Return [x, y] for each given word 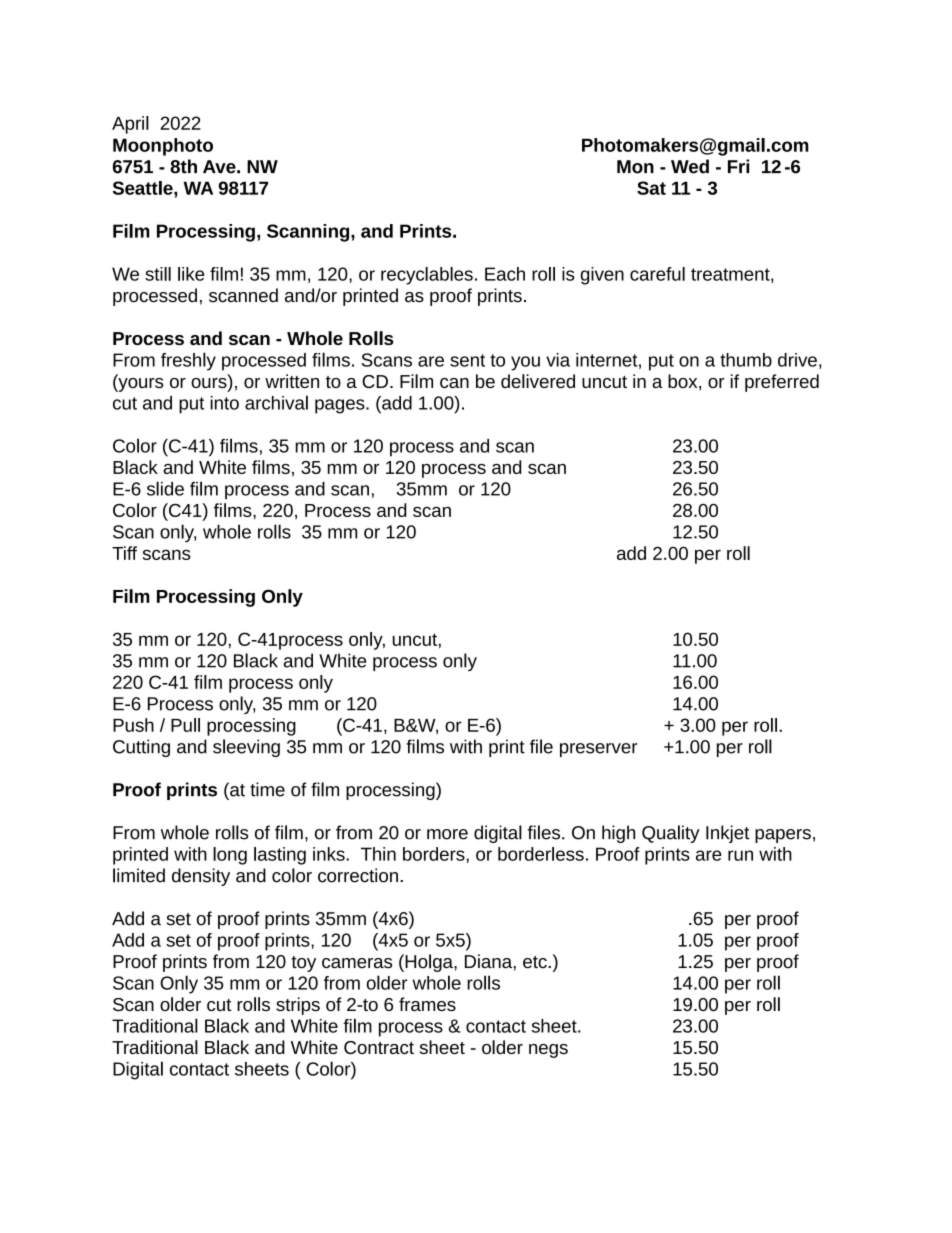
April [130, 125]
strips [298, 1006]
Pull [185, 725]
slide [165, 488]
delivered [538, 381]
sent [467, 360]
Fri [738, 166]
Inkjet [728, 834]
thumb [746, 360]
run [740, 855]
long [230, 856]
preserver [598, 750]
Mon [635, 167]
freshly [188, 361]
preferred [782, 383]
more [447, 834]
